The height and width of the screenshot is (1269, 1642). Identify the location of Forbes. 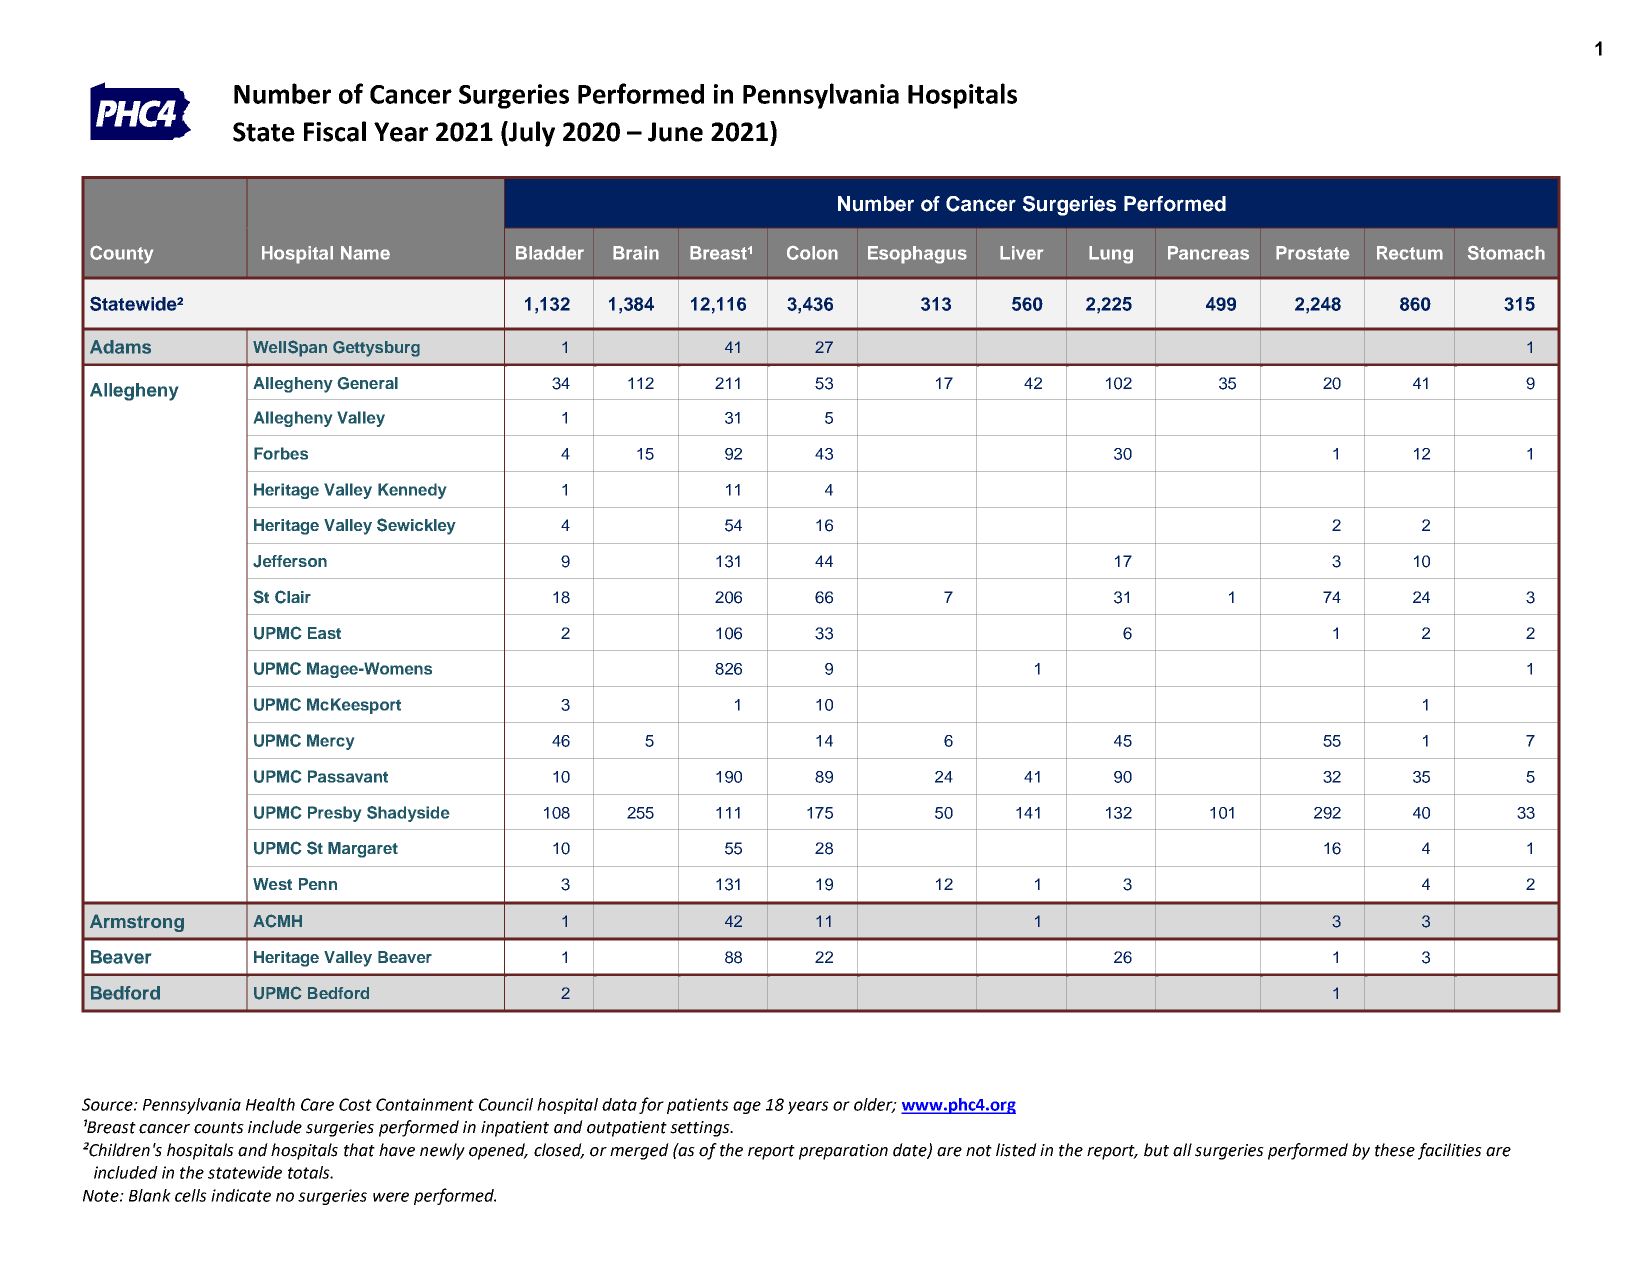
(281, 453).
